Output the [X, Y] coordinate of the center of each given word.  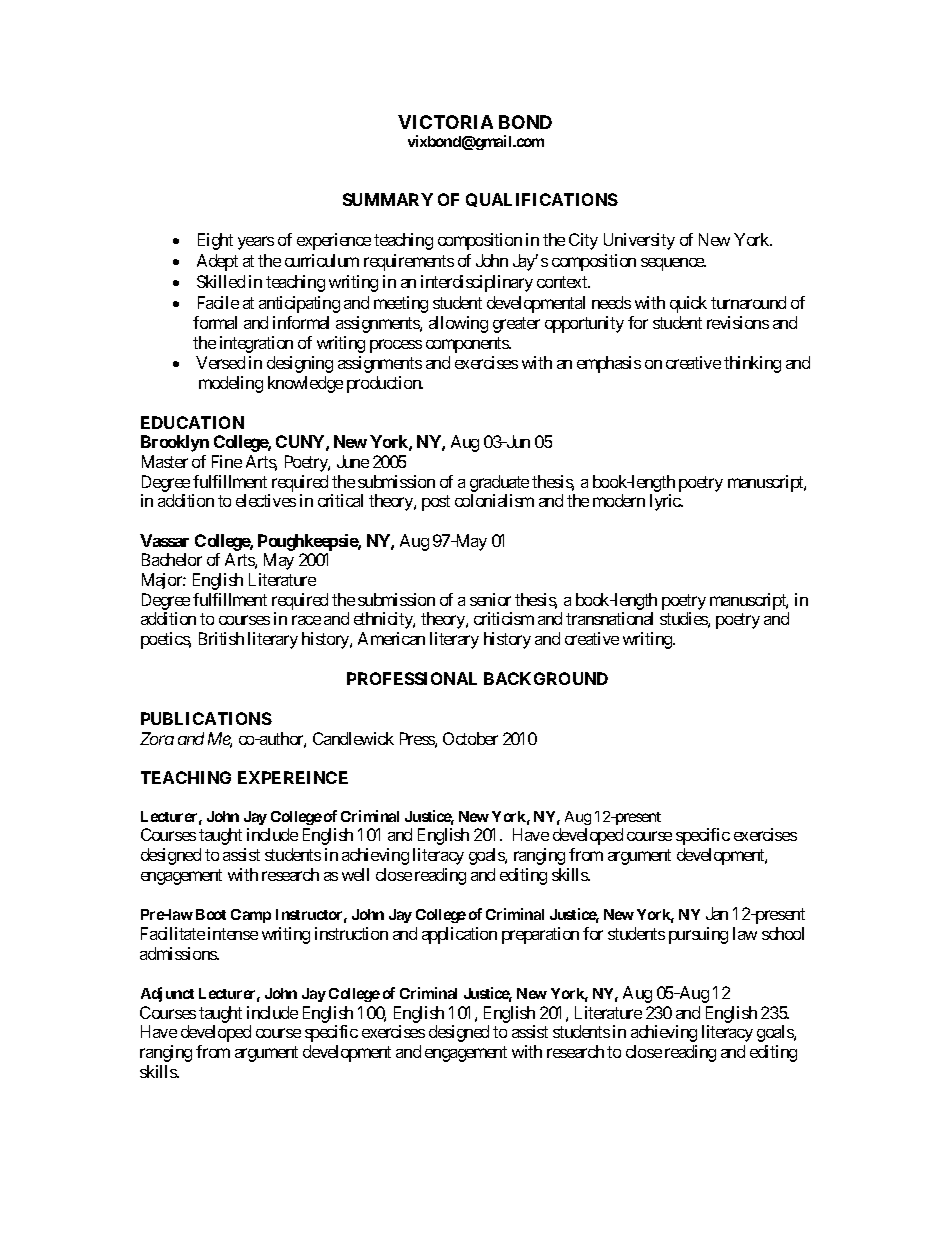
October [470, 738]
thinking [752, 364]
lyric [666, 502]
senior [490, 599]
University [639, 241]
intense [233, 933]
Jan [717, 913]
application [459, 935]
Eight [215, 241]
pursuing [698, 935]
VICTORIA [445, 122]
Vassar [164, 540]
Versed [220, 362]
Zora [157, 738]
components [468, 345]
